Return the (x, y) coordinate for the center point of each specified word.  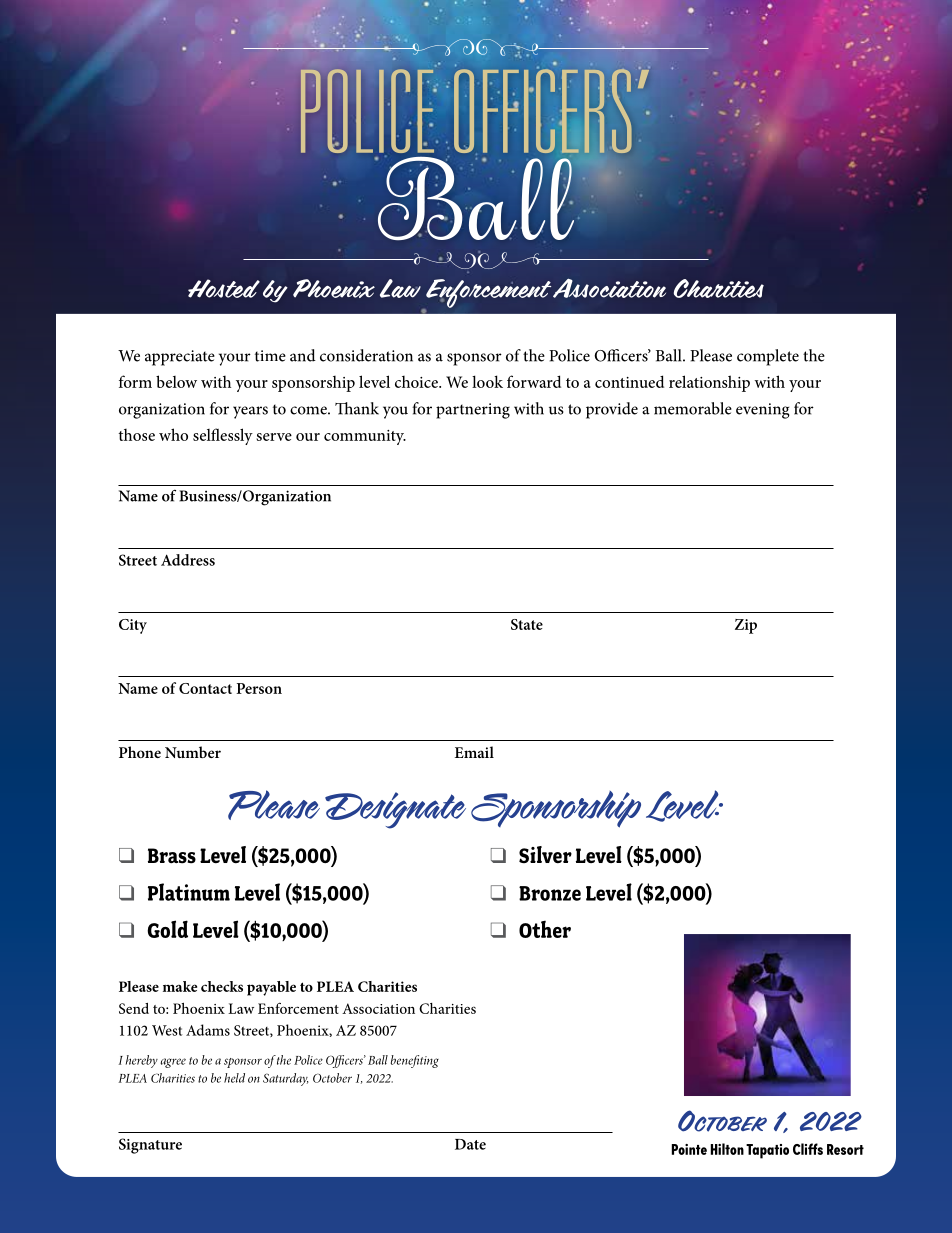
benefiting (415, 1061)
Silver (545, 854)
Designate (395, 810)
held (234, 1078)
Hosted (224, 288)
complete (768, 357)
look (487, 381)
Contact (205, 688)
